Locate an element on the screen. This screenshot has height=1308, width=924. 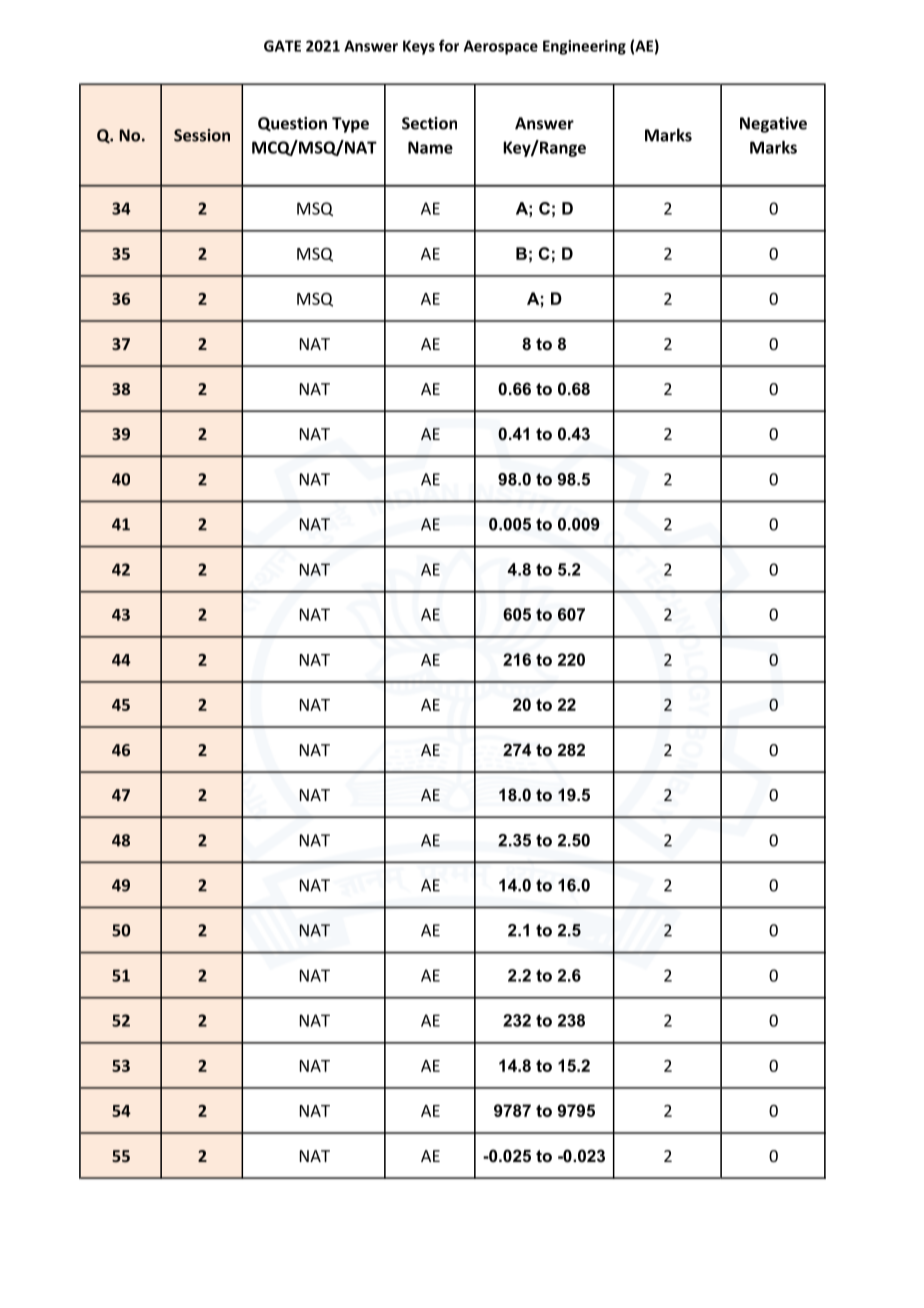
Engineering is located at coordinates (584, 47).
